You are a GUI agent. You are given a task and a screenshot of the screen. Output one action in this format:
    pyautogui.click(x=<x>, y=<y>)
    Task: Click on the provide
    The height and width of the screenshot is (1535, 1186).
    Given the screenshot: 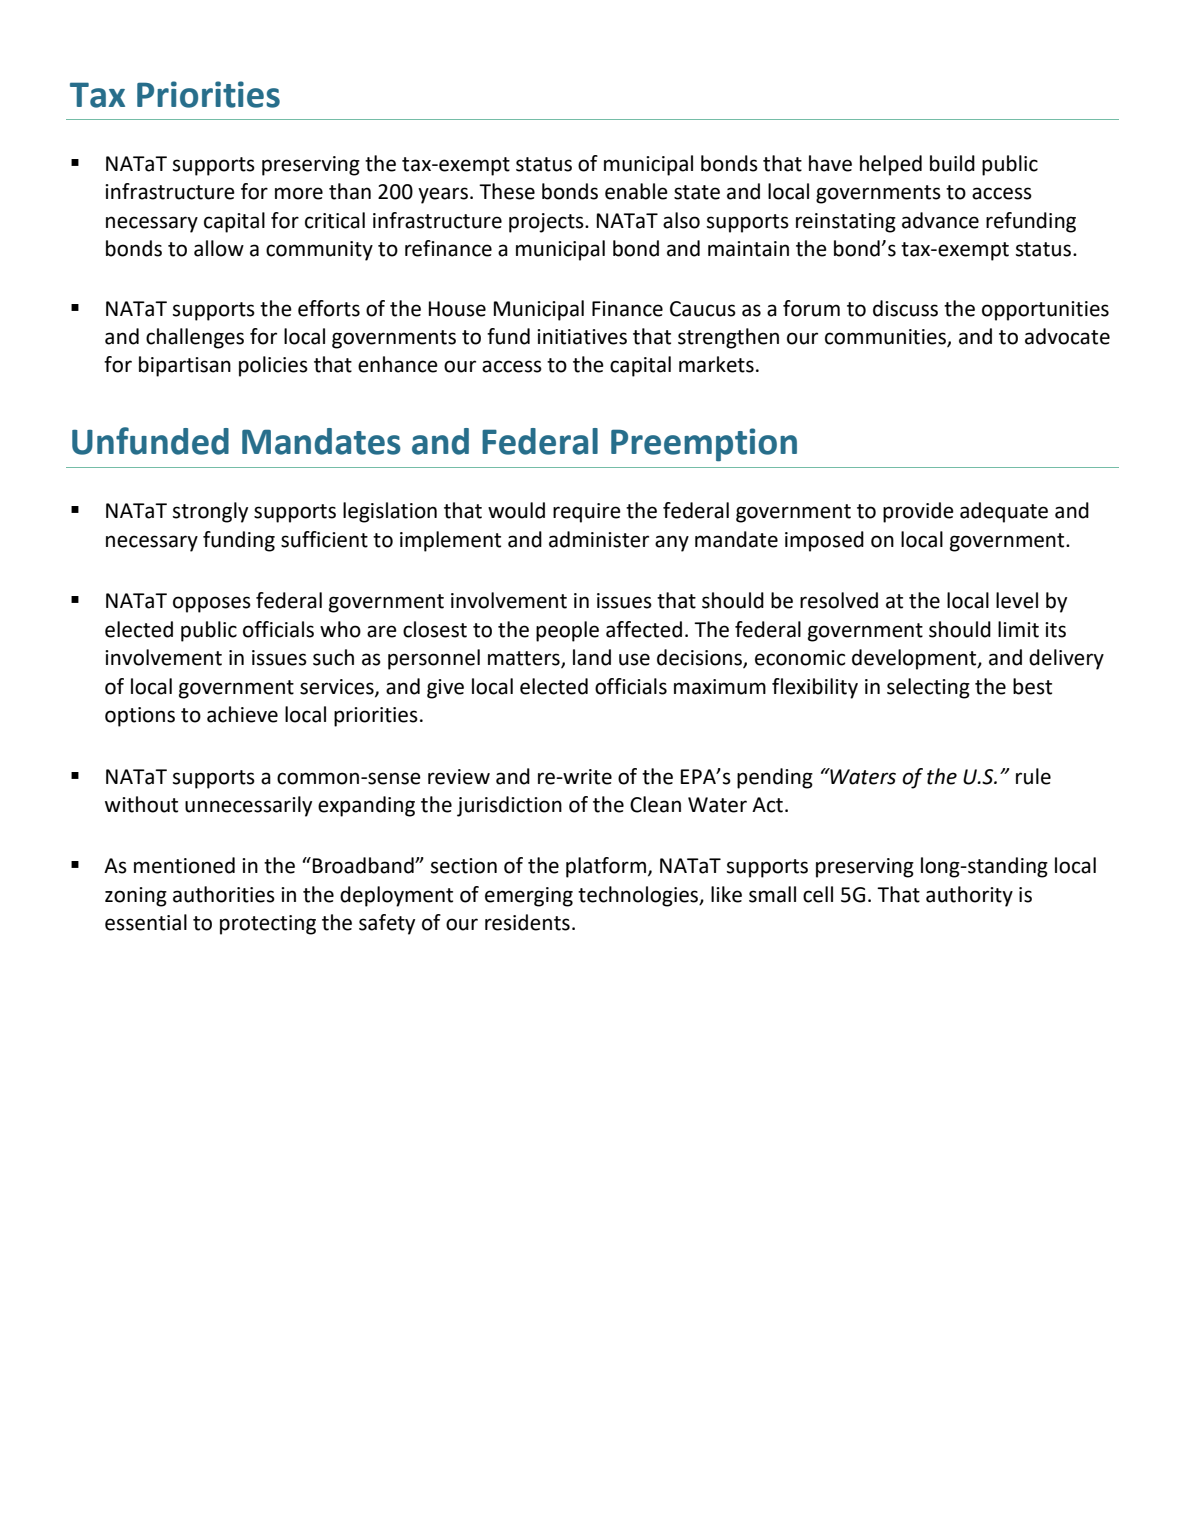 What is the action you would take?
    pyautogui.click(x=918, y=512)
